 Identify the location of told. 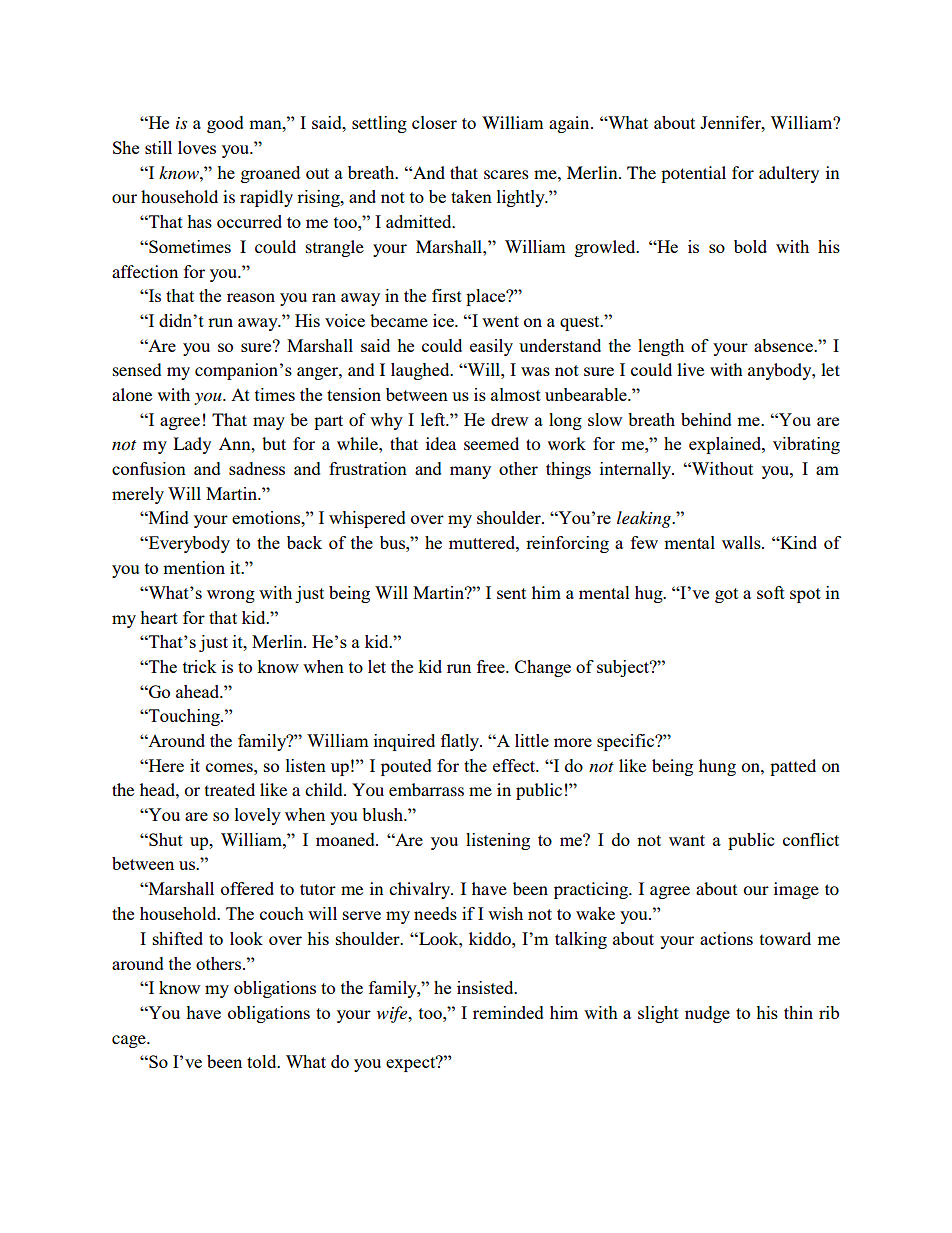
(263, 1061).
